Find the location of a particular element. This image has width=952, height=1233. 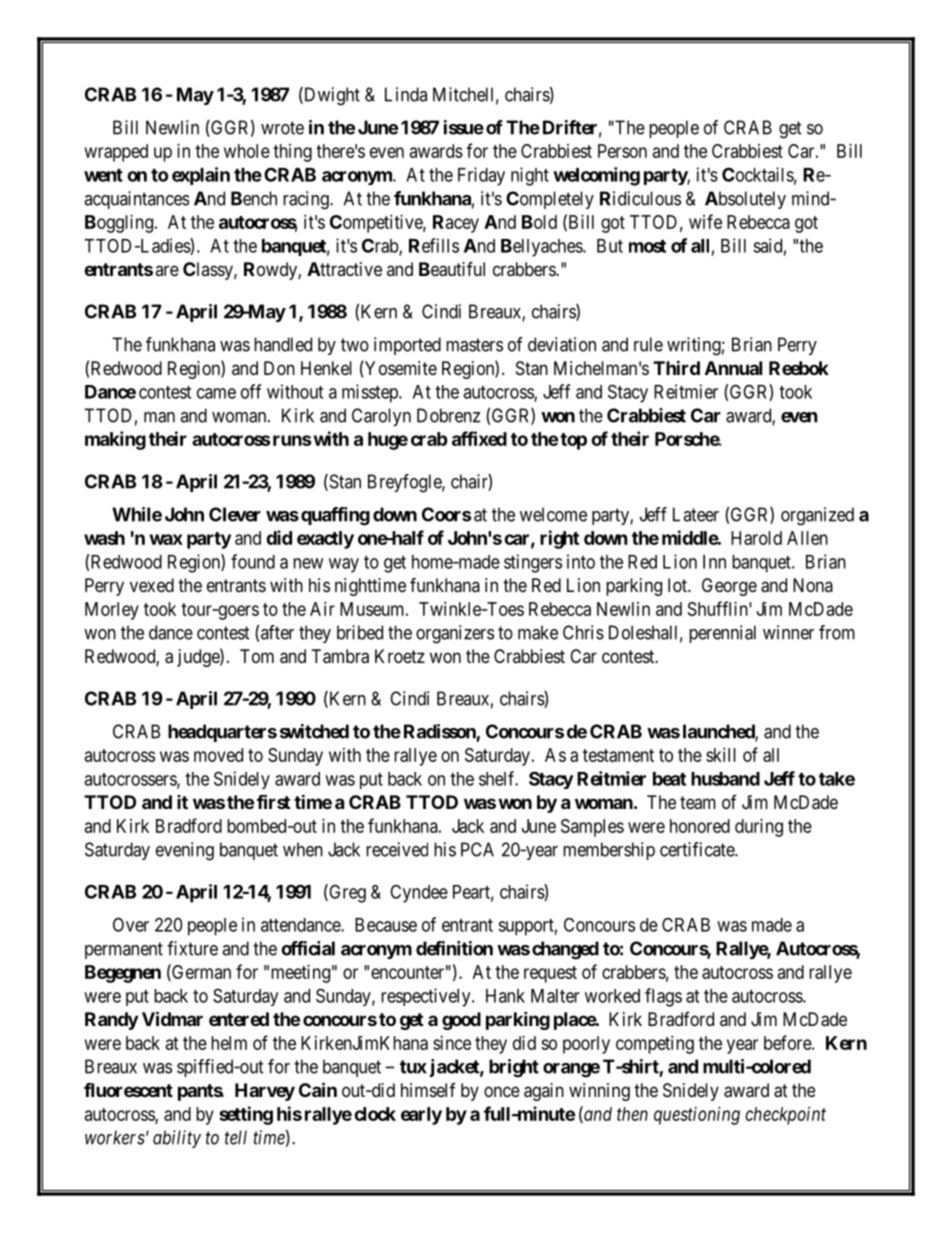

moved is located at coordinates (218, 755).
